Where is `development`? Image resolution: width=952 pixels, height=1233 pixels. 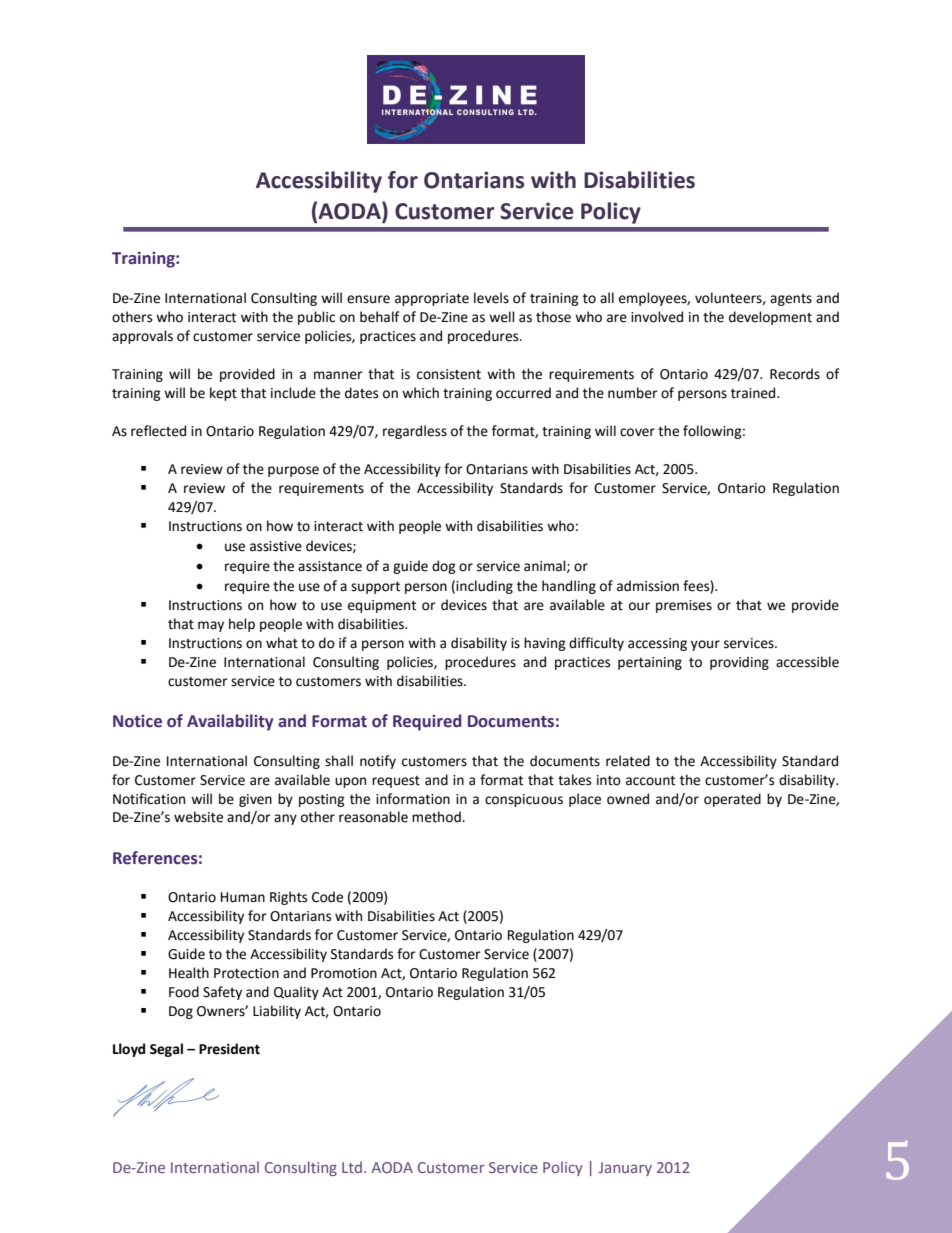
development is located at coordinates (770, 318).
